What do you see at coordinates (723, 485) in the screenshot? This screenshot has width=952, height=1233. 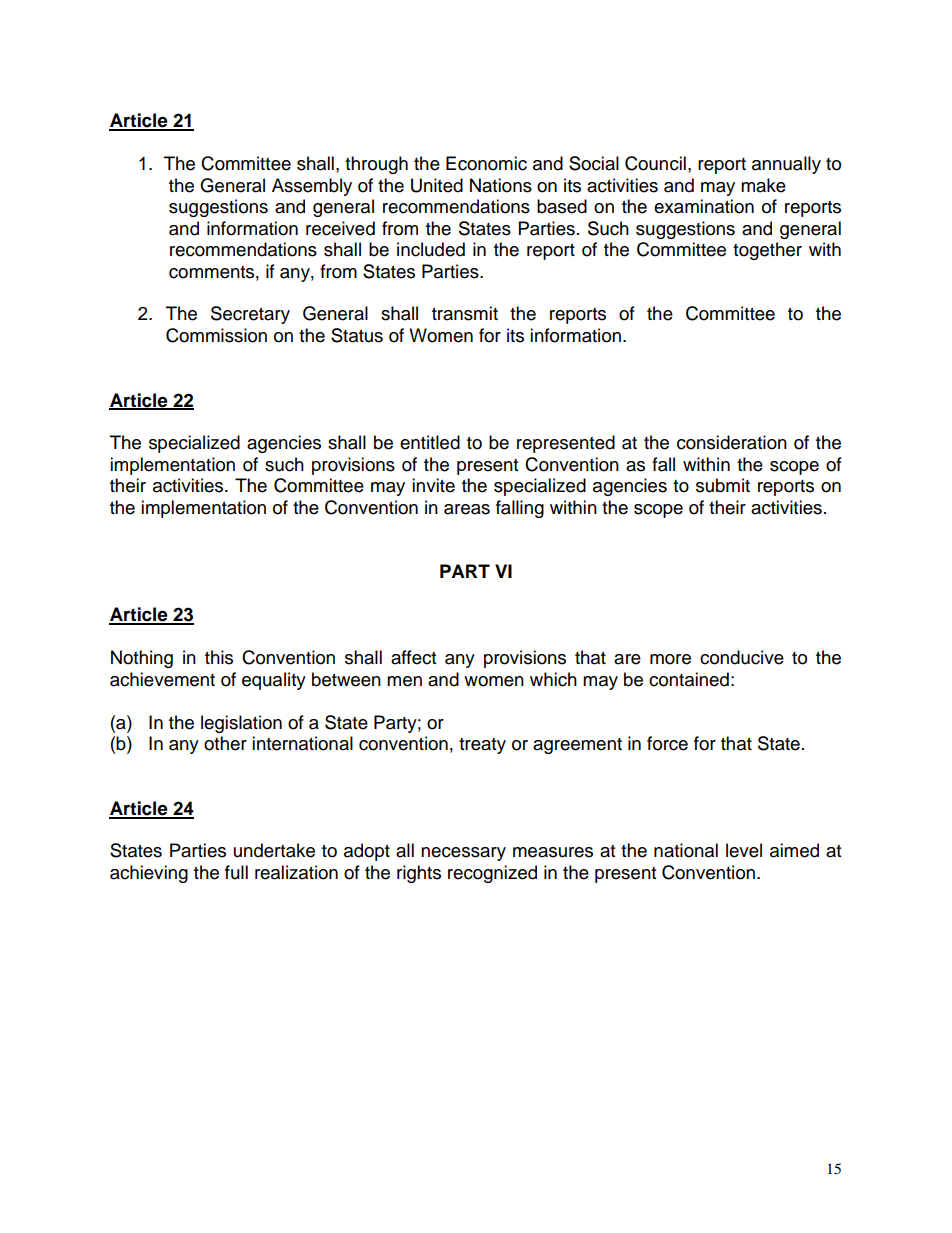 I see `submit` at bounding box center [723, 485].
